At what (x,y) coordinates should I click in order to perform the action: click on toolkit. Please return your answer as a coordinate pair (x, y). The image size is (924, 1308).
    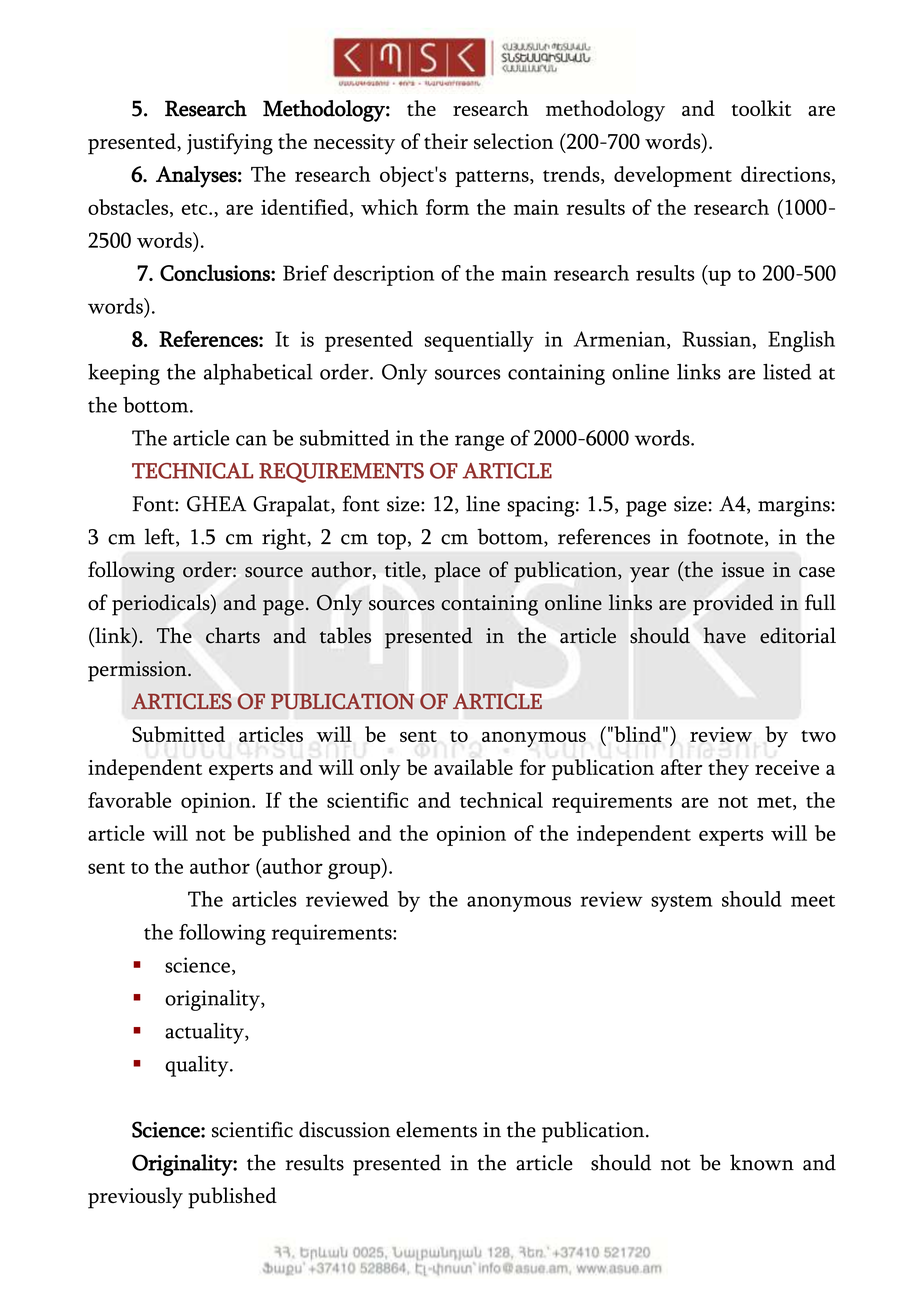
    Looking at the image, I should click on (761, 108).
